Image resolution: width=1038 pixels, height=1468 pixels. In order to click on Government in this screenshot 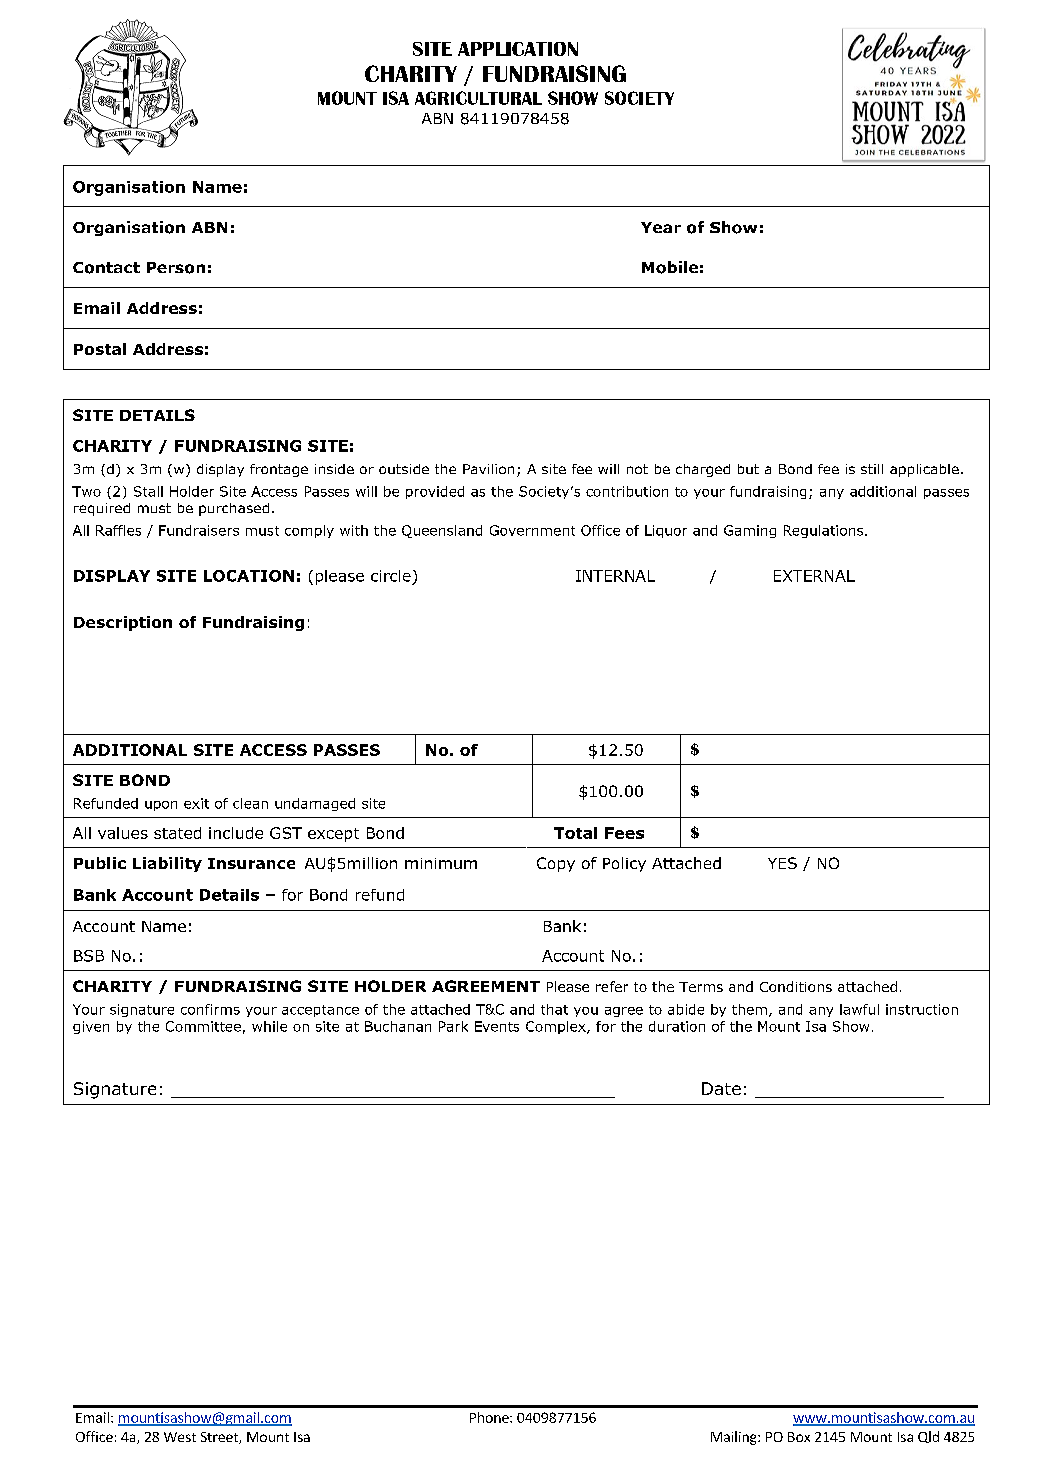, I will do `click(532, 530)`.
